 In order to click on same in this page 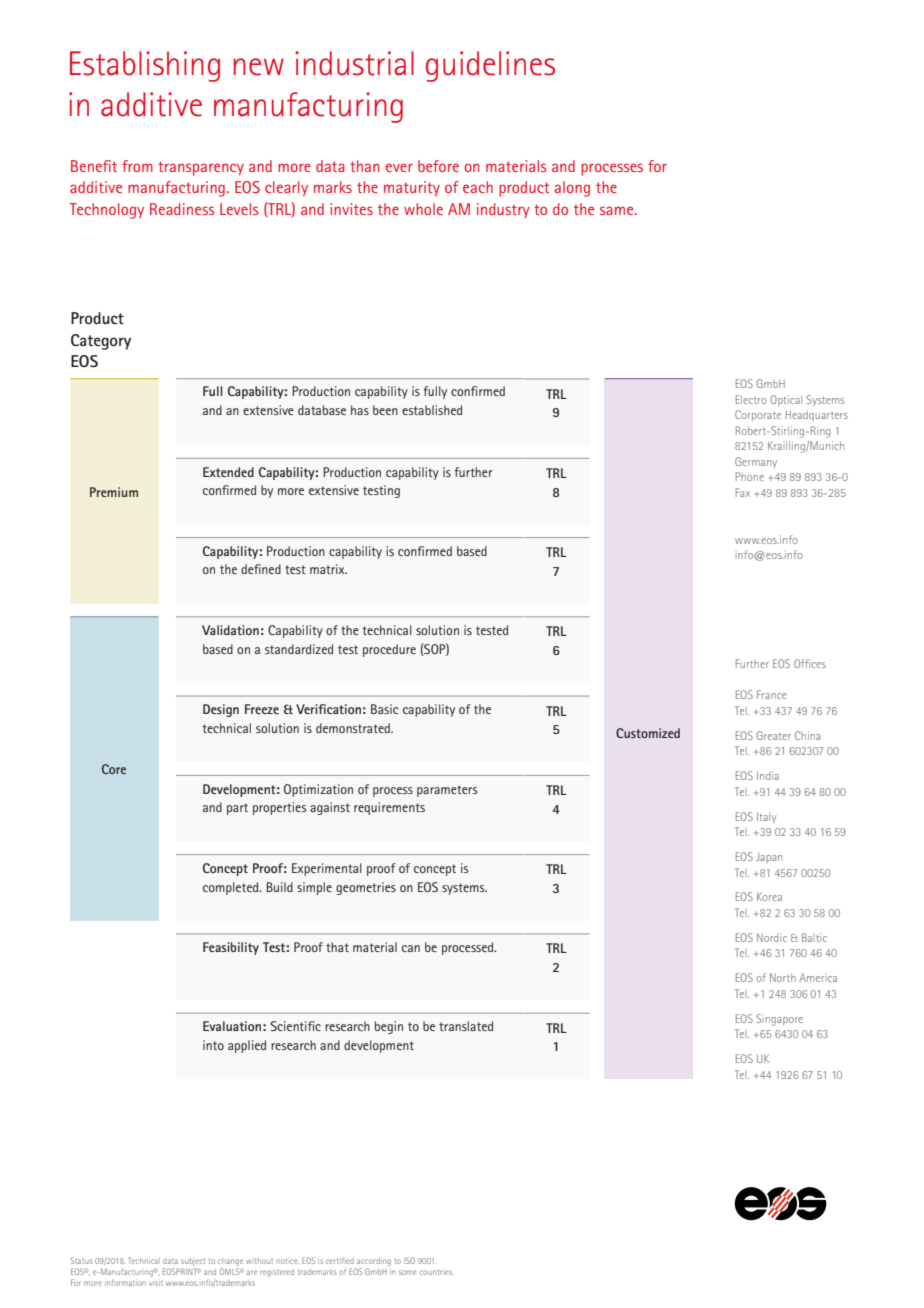, I will do `click(618, 210)`.
